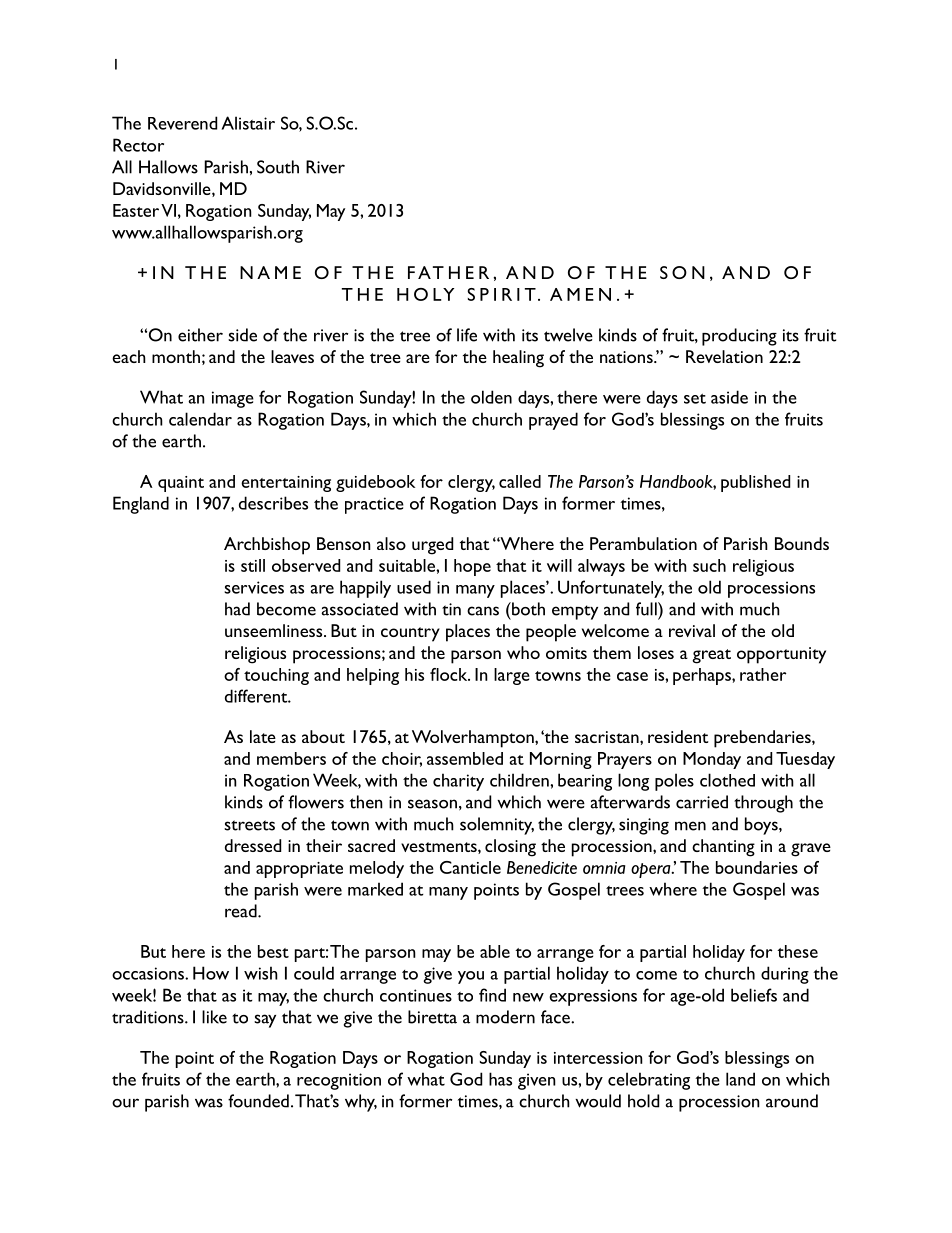 The width and height of the image is (952, 1233). Describe the element at coordinates (467, 335) in the image. I see `life` at that location.
